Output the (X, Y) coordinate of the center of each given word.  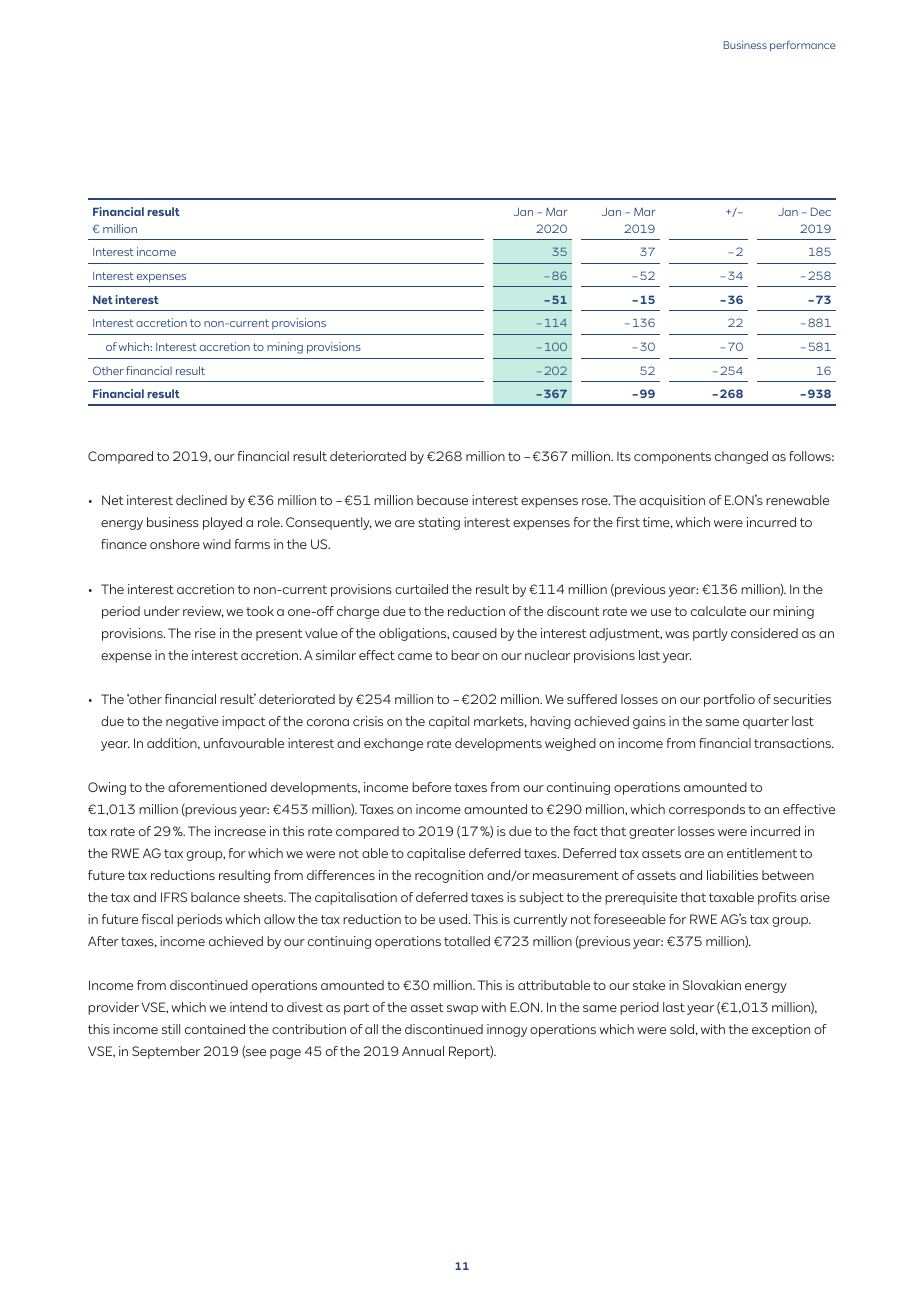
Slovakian (712, 985)
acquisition (672, 501)
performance (803, 46)
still (171, 1029)
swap (462, 1010)
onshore (175, 544)
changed (741, 457)
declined (201, 500)
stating (439, 523)
